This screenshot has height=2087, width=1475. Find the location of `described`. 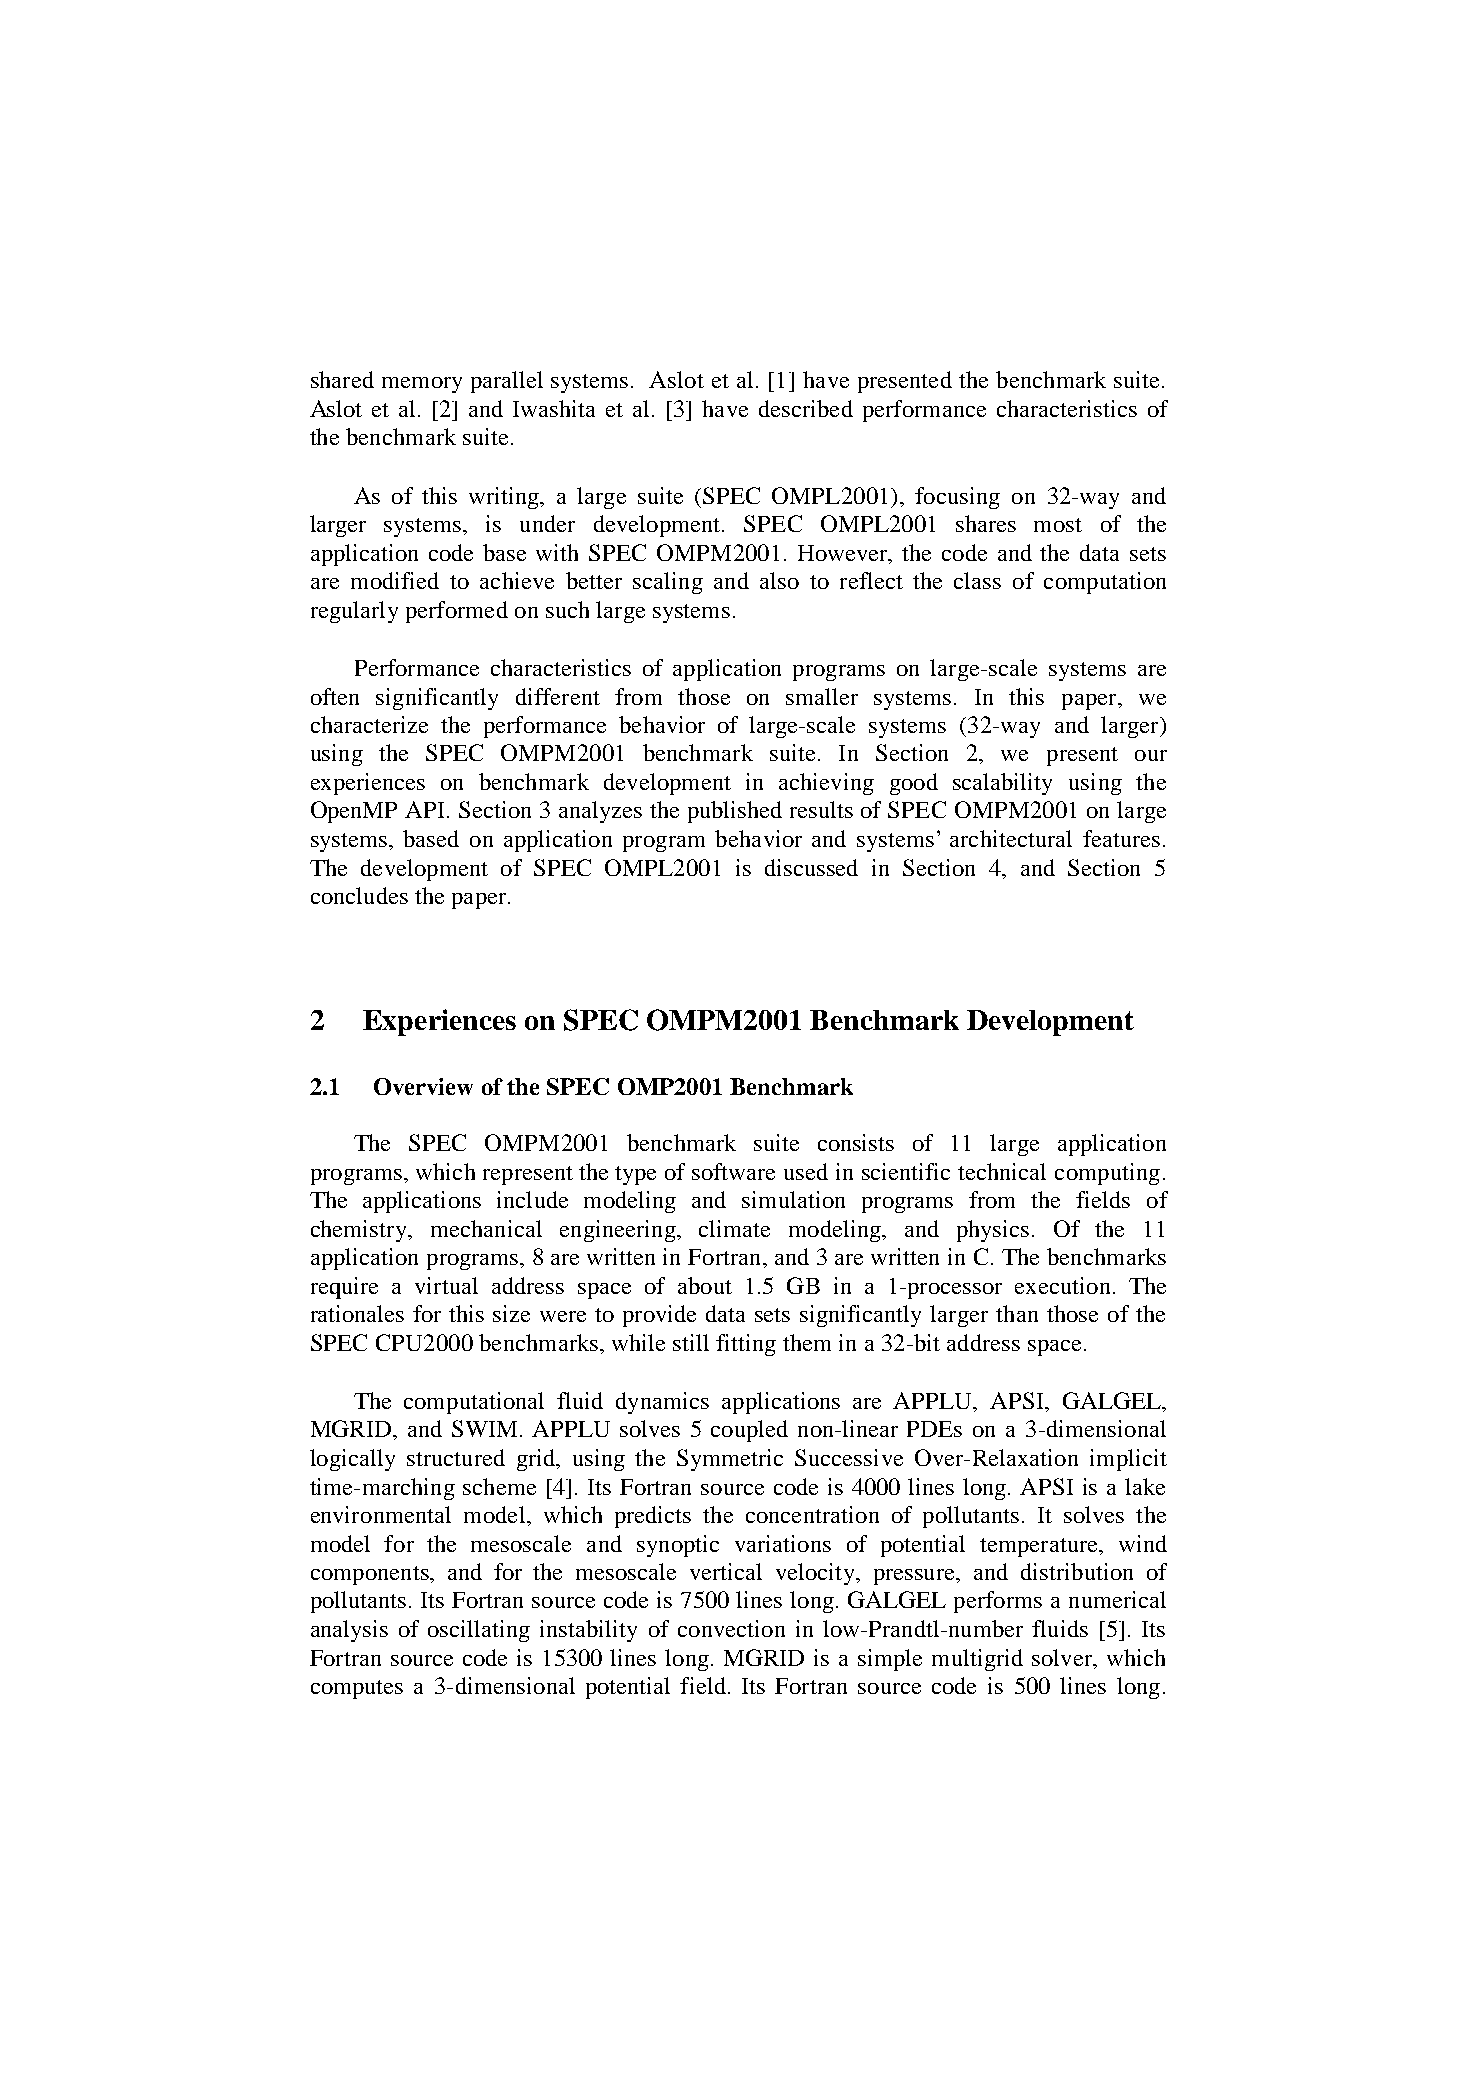

described is located at coordinates (806, 408).
